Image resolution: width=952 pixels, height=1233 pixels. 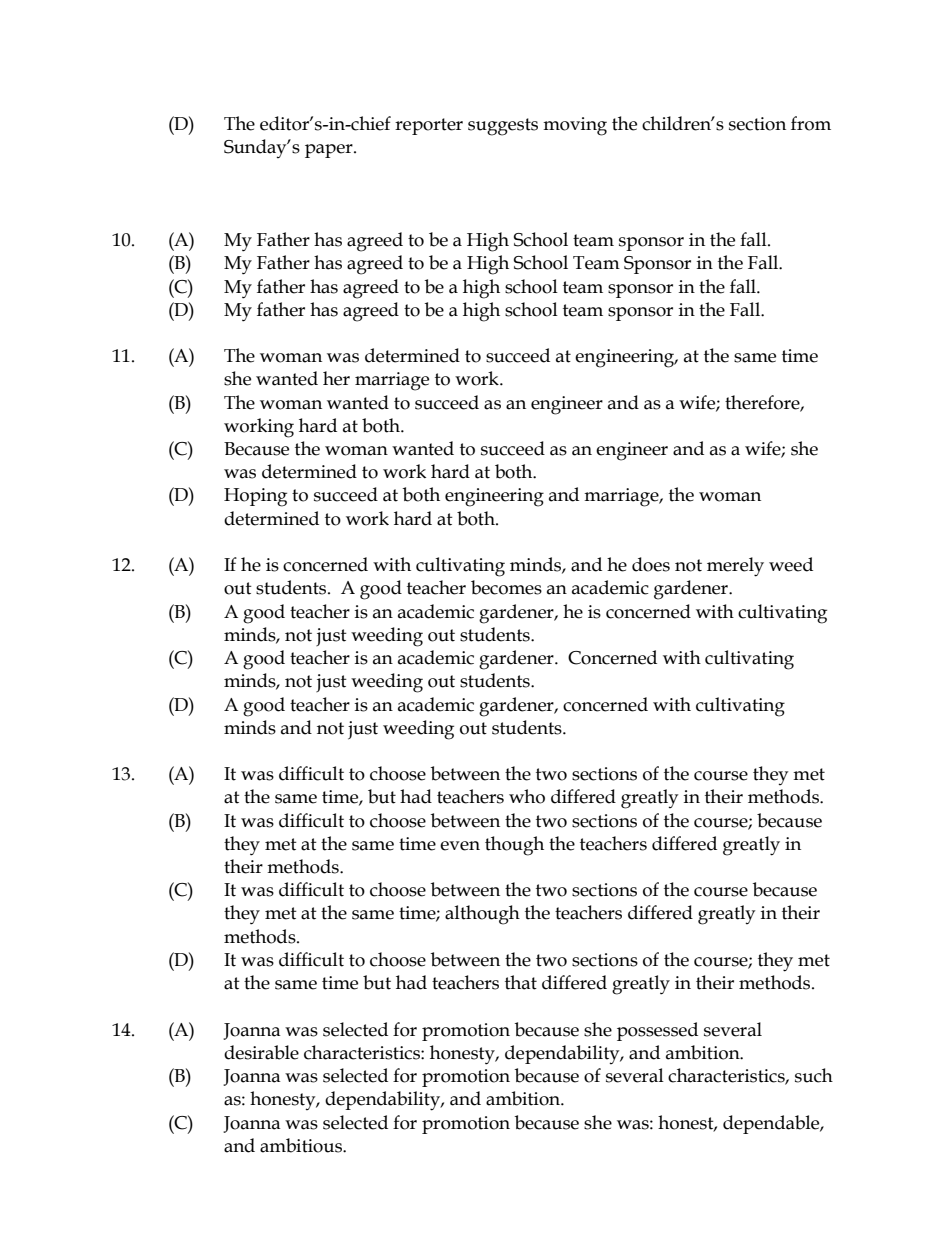 I want to click on suggests, so click(x=503, y=127).
